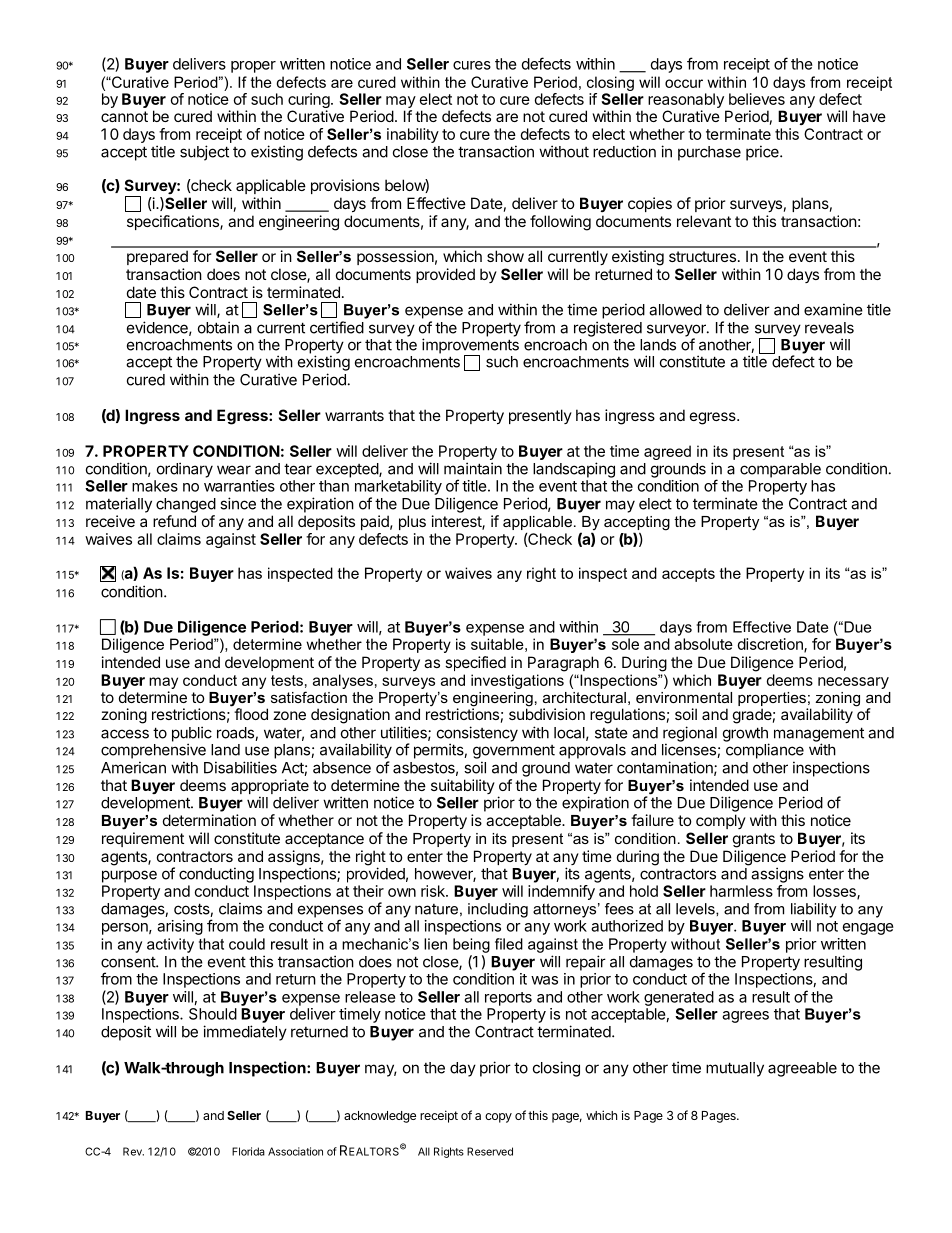 The width and height of the screenshot is (952, 1233). Describe the element at coordinates (413, 135) in the screenshot. I see `inability` at that location.
